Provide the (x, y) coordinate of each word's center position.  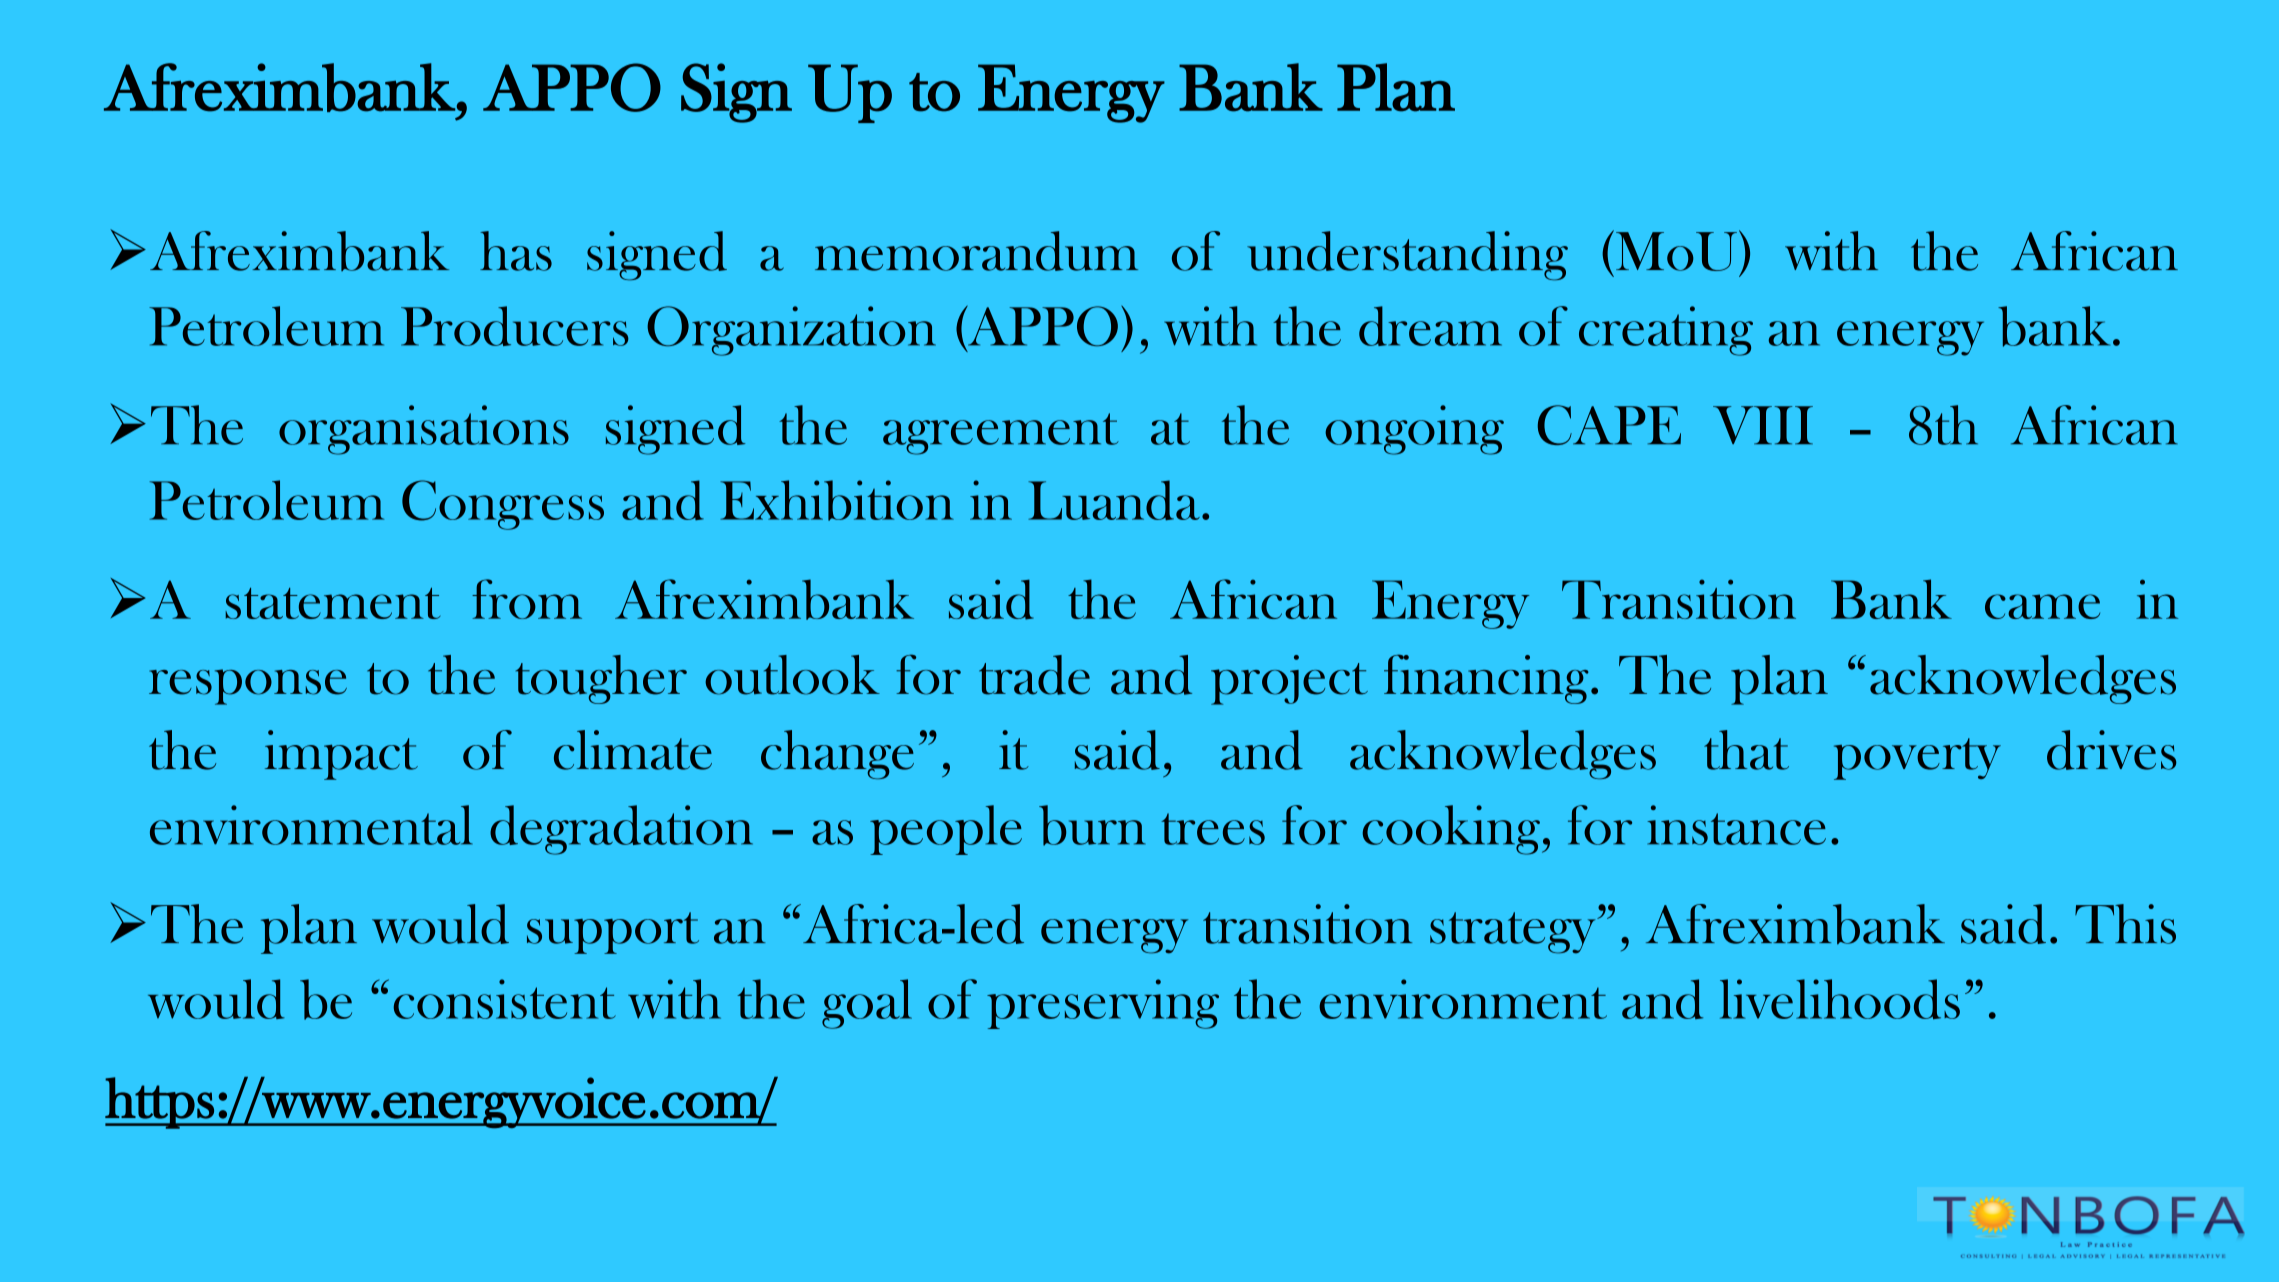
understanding (1407, 256)
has (516, 251)
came (2042, 606)
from (527, 599)
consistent (505, 999)
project (1289, 680)
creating (1666, 331)
